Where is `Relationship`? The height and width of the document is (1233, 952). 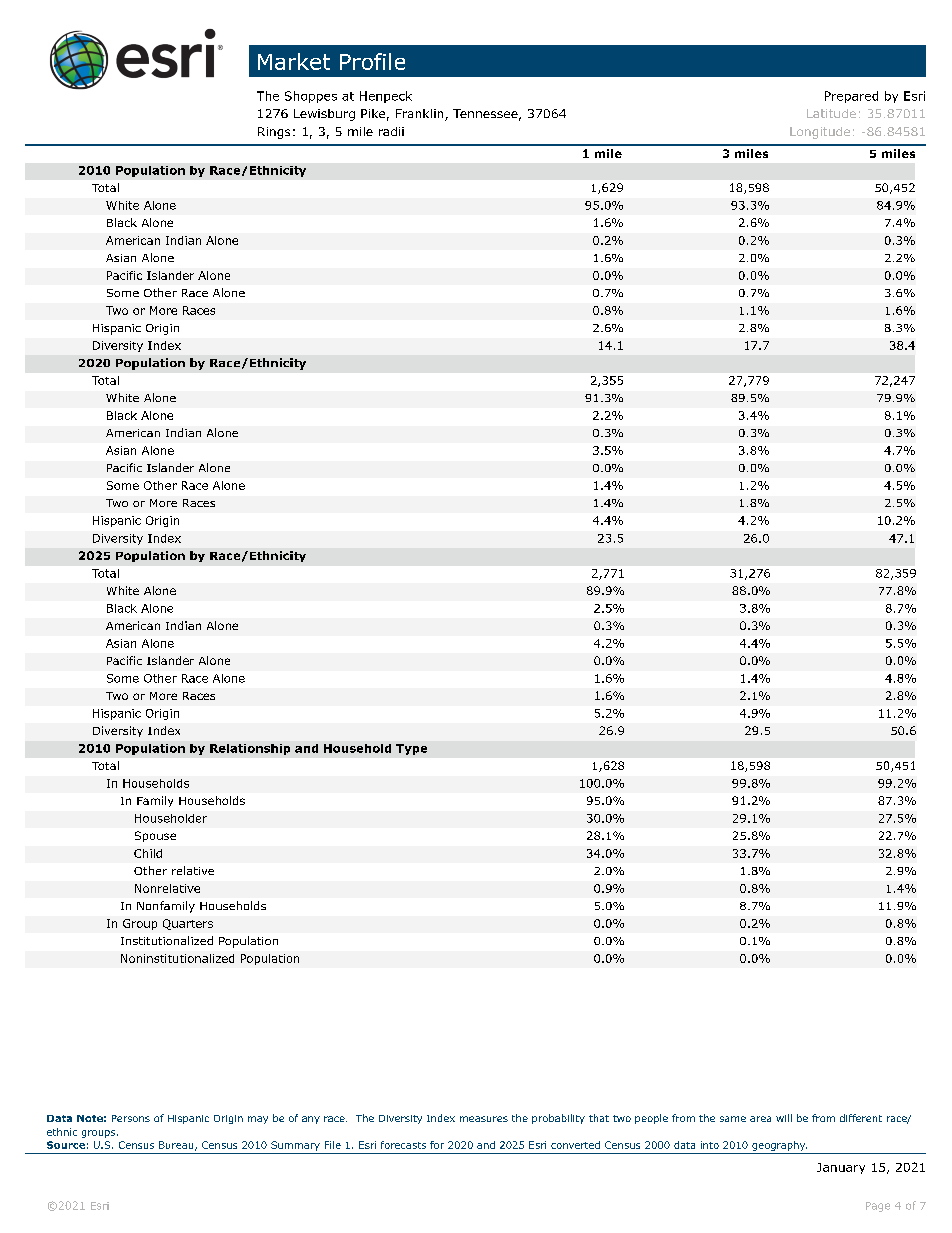 Relationship is located at coordinates (250, 749).
